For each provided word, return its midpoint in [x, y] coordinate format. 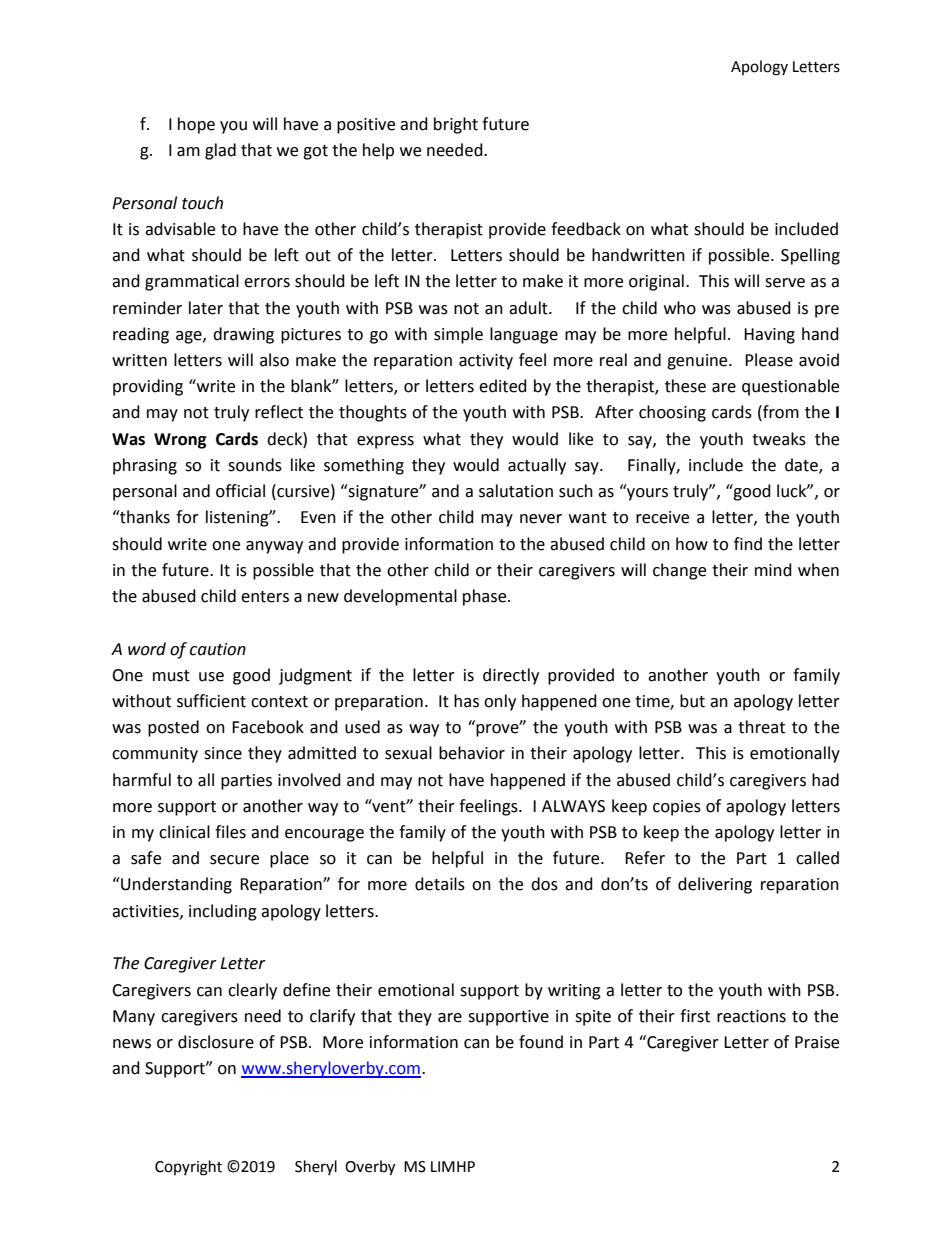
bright [456, 125]
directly [511, 676]
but [692, 701]
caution [218, 649]
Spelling [810, 256]
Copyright [188, 1168]
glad [220, 151]
